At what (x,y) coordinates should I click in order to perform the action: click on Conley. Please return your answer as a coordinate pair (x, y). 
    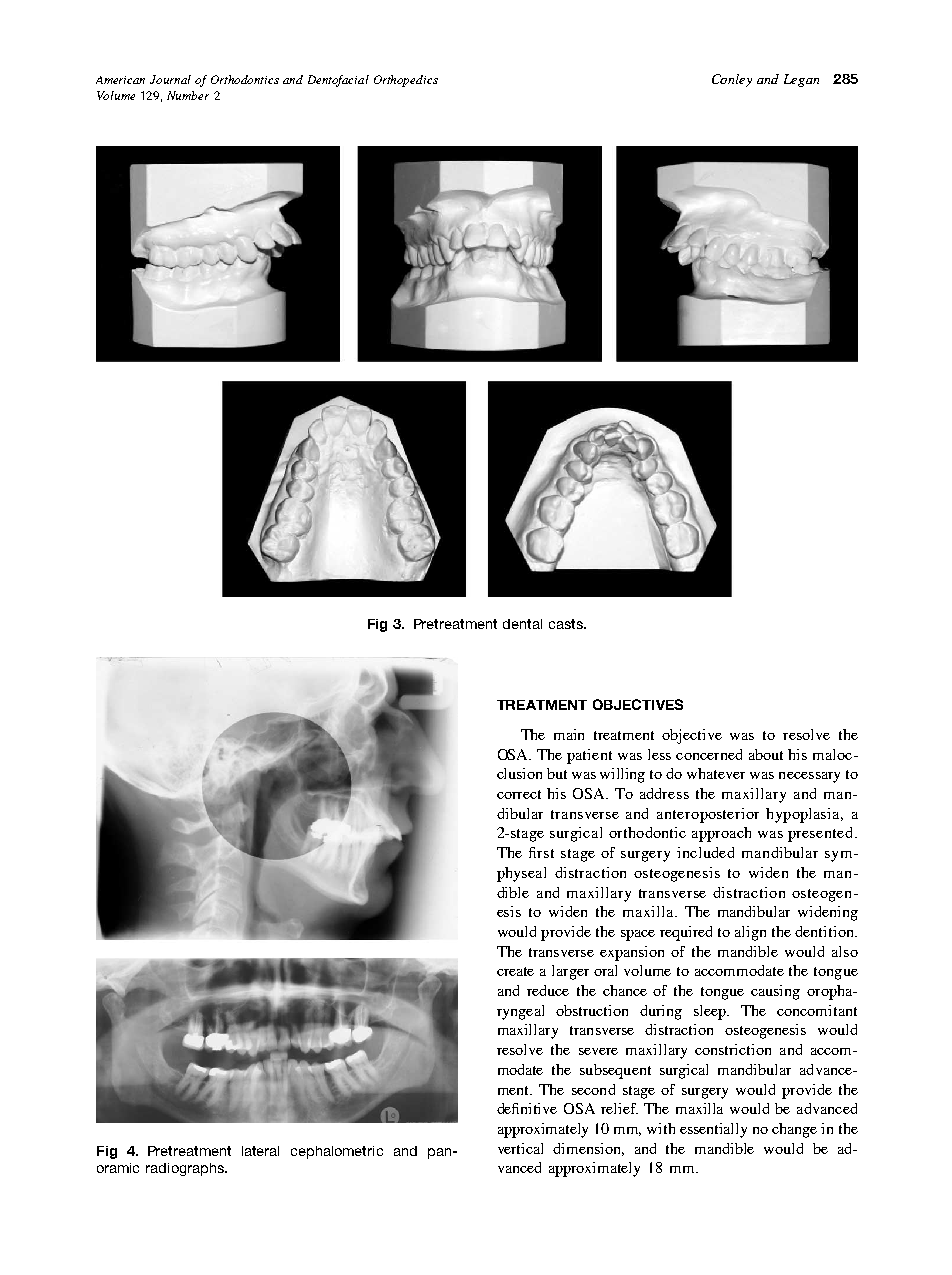
    Looking at the image, I should click on (732, 80).
